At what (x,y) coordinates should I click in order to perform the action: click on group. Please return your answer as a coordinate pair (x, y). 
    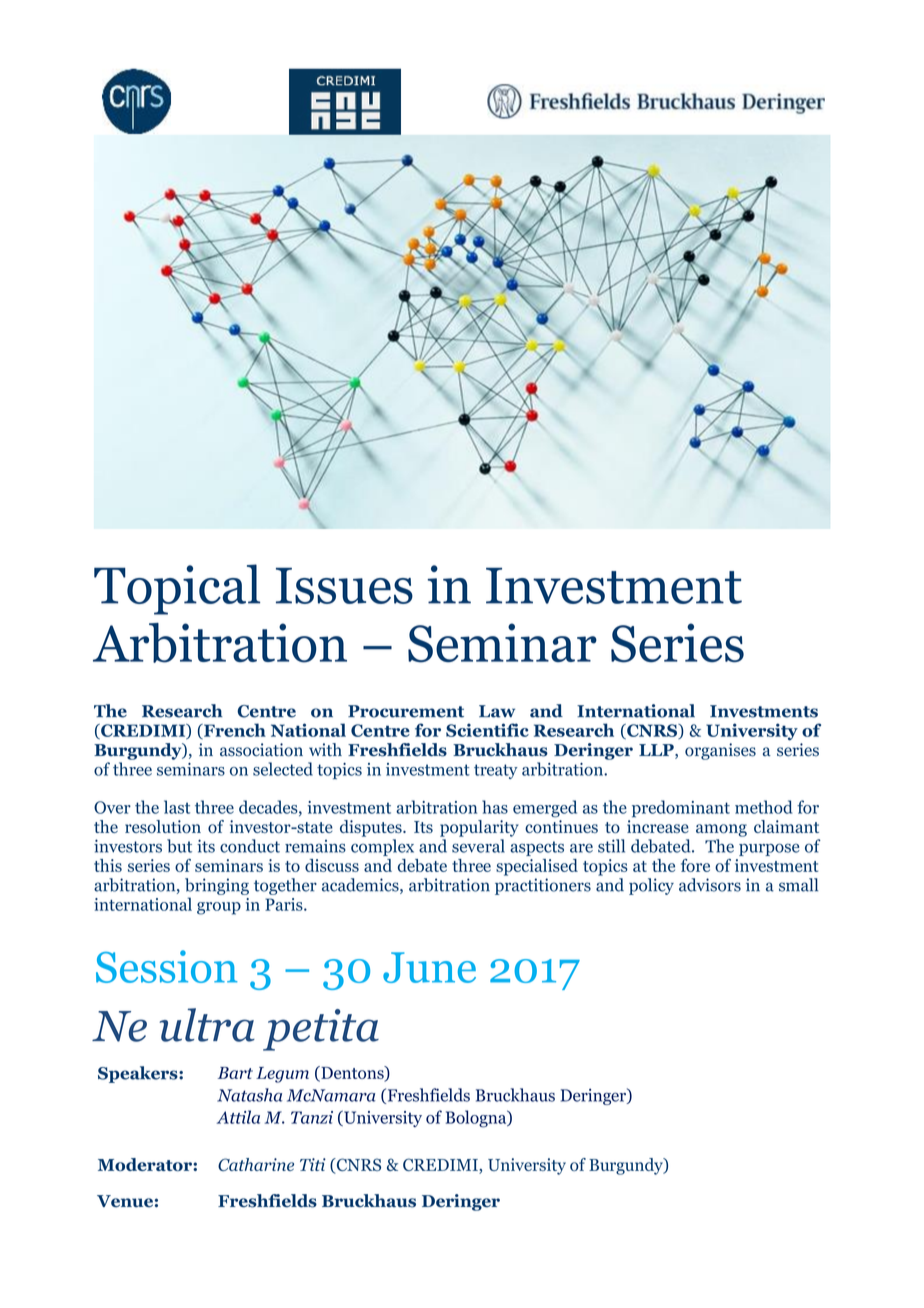
    Looking at the image, I should click on (219, 908).
